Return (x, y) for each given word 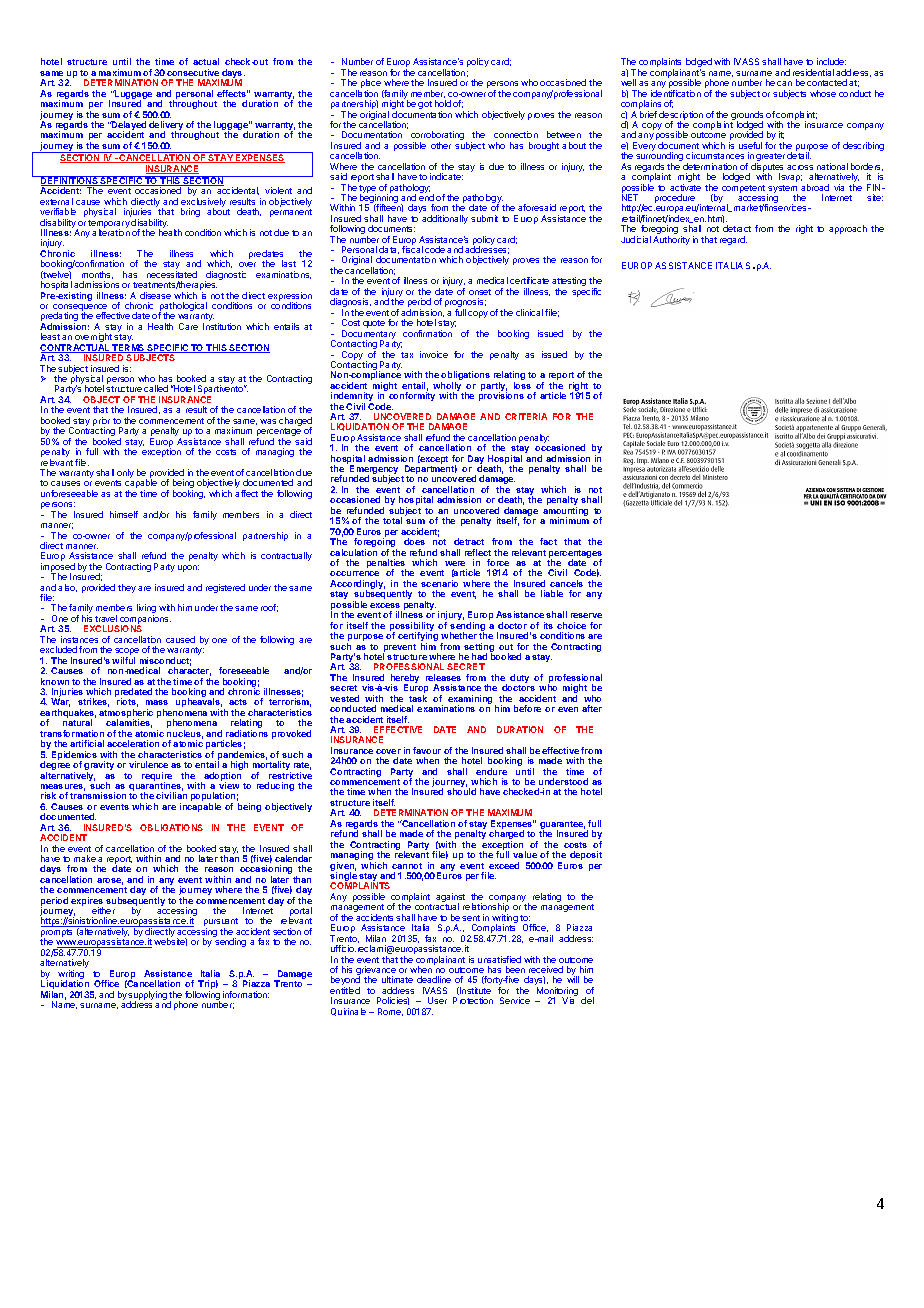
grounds (747, 116)
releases (443, 677)
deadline (434, 979)
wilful (123, 660)
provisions (501, 396)
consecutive (193, 72)
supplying (147, 997)
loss (522, 385)
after (592, 708)
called (156, 388)
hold (443, 103)
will (573, 979)
